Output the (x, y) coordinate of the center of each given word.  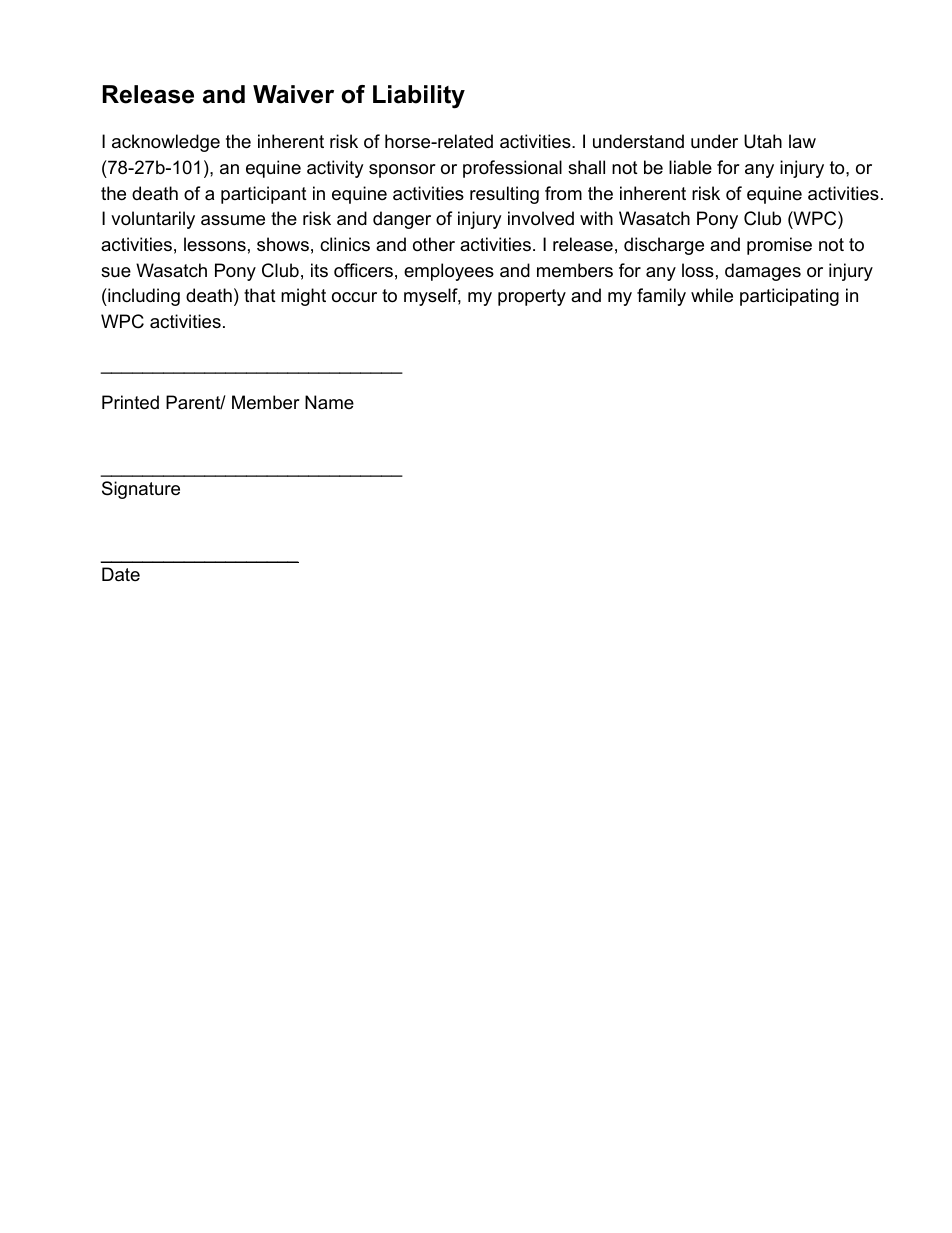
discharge (664, 246)
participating (789, 297)
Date (121, 574)
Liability (419, 97)
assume (233, 220)
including (143, 297)
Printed (130, 402)
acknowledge (166, 143)
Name (329, 402)
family (661, 297)
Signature (141, 490)
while (712, 295)
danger (402, 220)
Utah (763, 141)
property (532, 297)
